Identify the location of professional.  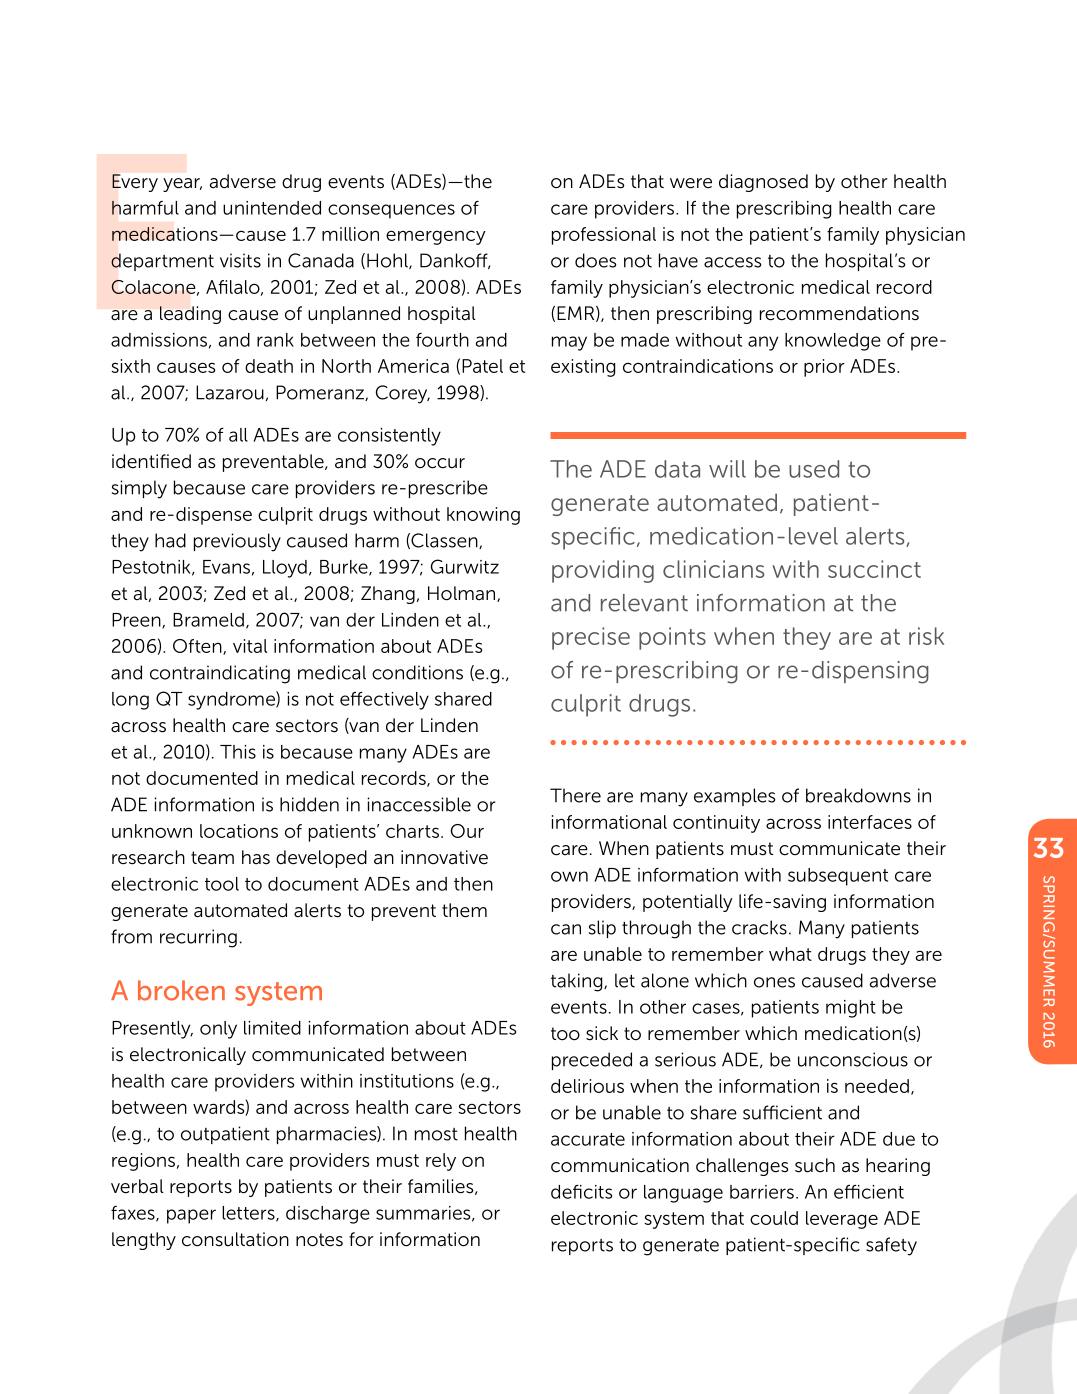
(604, 236).
